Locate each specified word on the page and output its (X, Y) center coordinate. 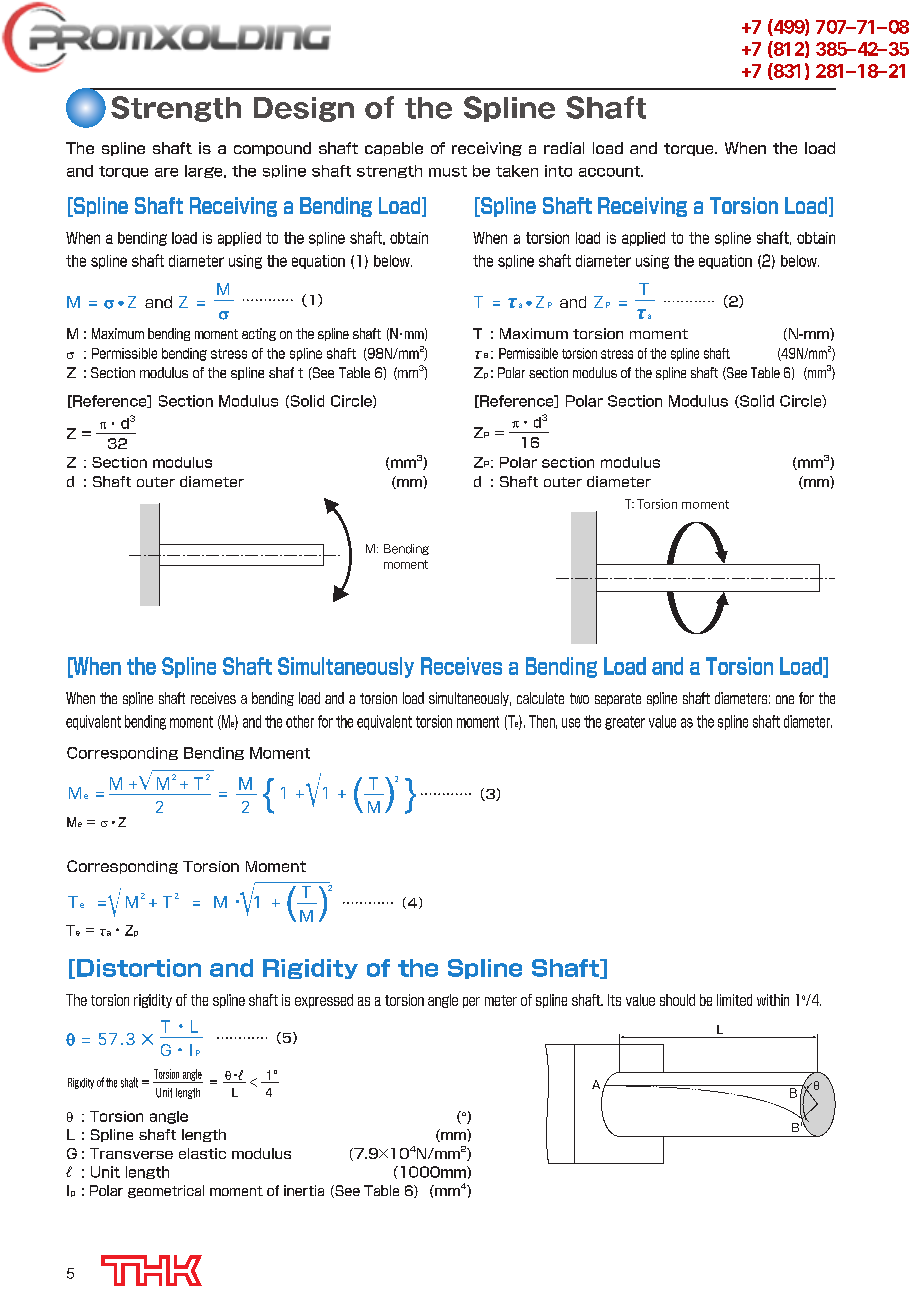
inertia (304, 1190)
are (166, 172)
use (571, 723)
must (448, 171)
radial (564, 148)
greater (625, 723)
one (785, 699)
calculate (540, 698)
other (300, 721)
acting (259, 334)
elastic (202, 1153)
